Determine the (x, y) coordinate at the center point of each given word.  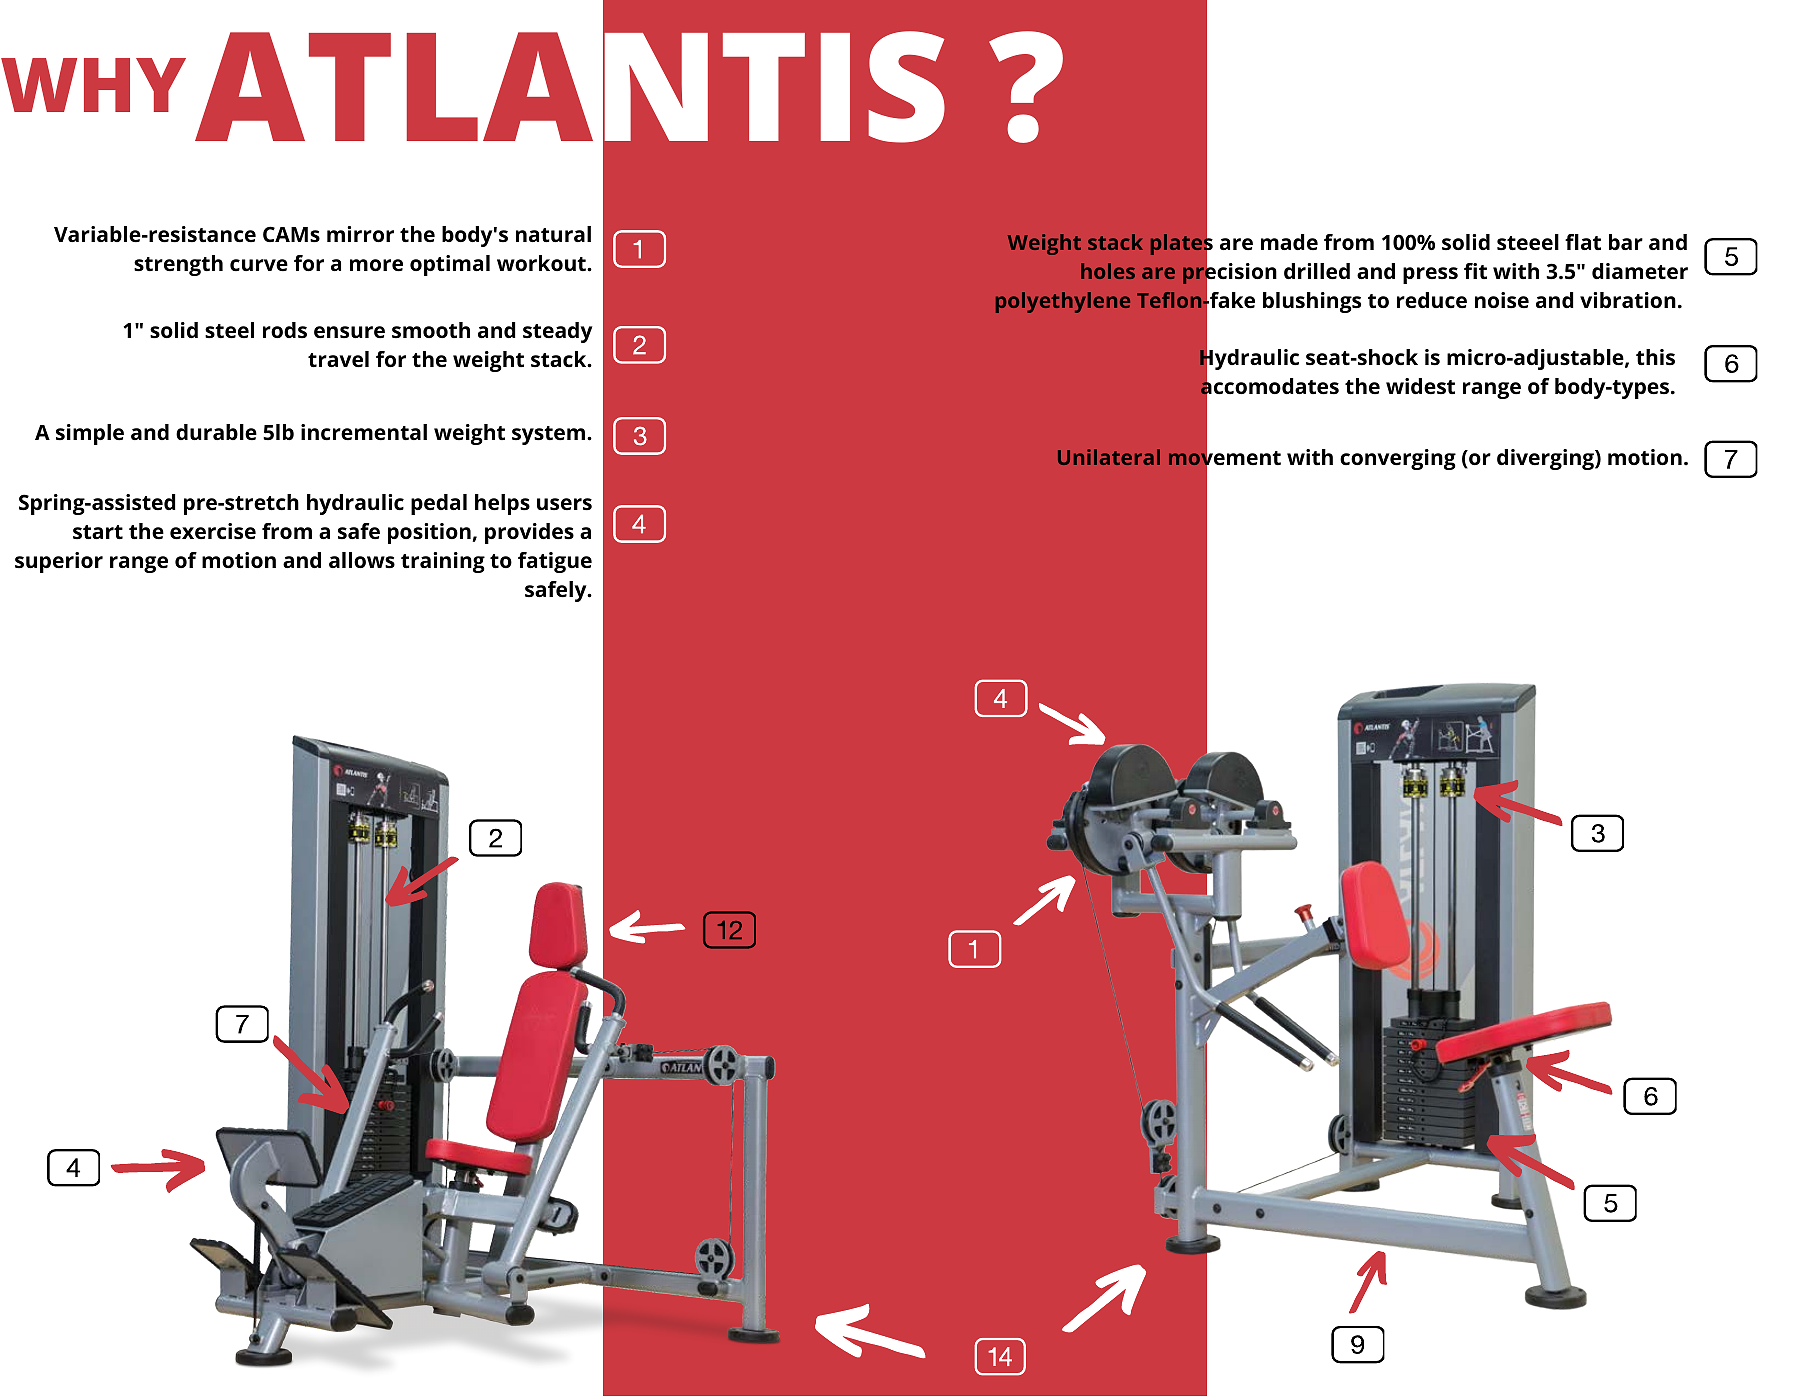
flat (1583, 242)
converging (1398, 459)
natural (553, 234)
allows (362, 560)
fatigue (555, 562)
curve (259, 265)
